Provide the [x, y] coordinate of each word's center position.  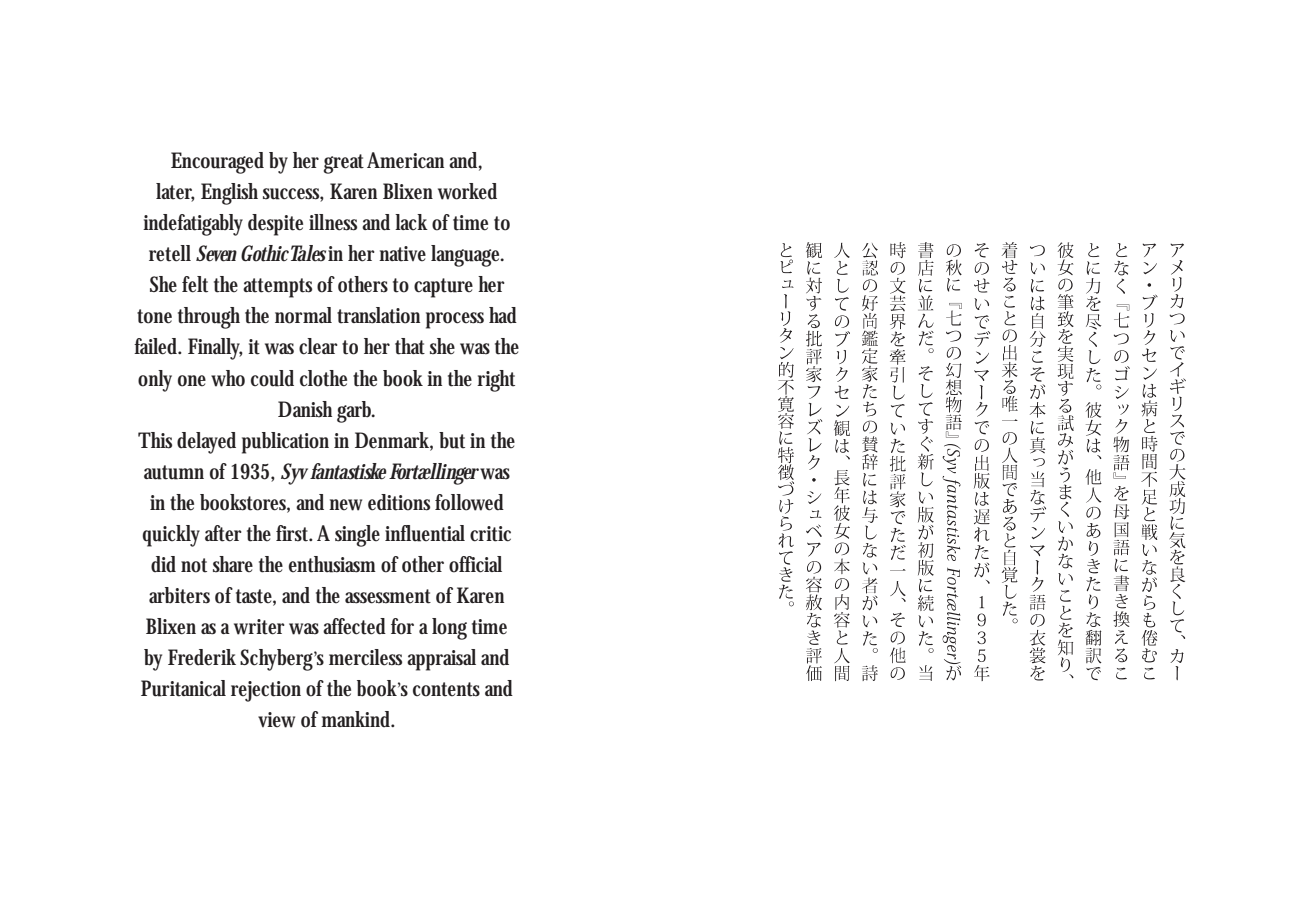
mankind [358, 719]
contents [446, 689]
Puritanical [183, 688]
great [343, 164]
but [452, 440]
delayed [206, 443]
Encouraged [217, 163]
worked [467, 191]
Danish [308, 410]
